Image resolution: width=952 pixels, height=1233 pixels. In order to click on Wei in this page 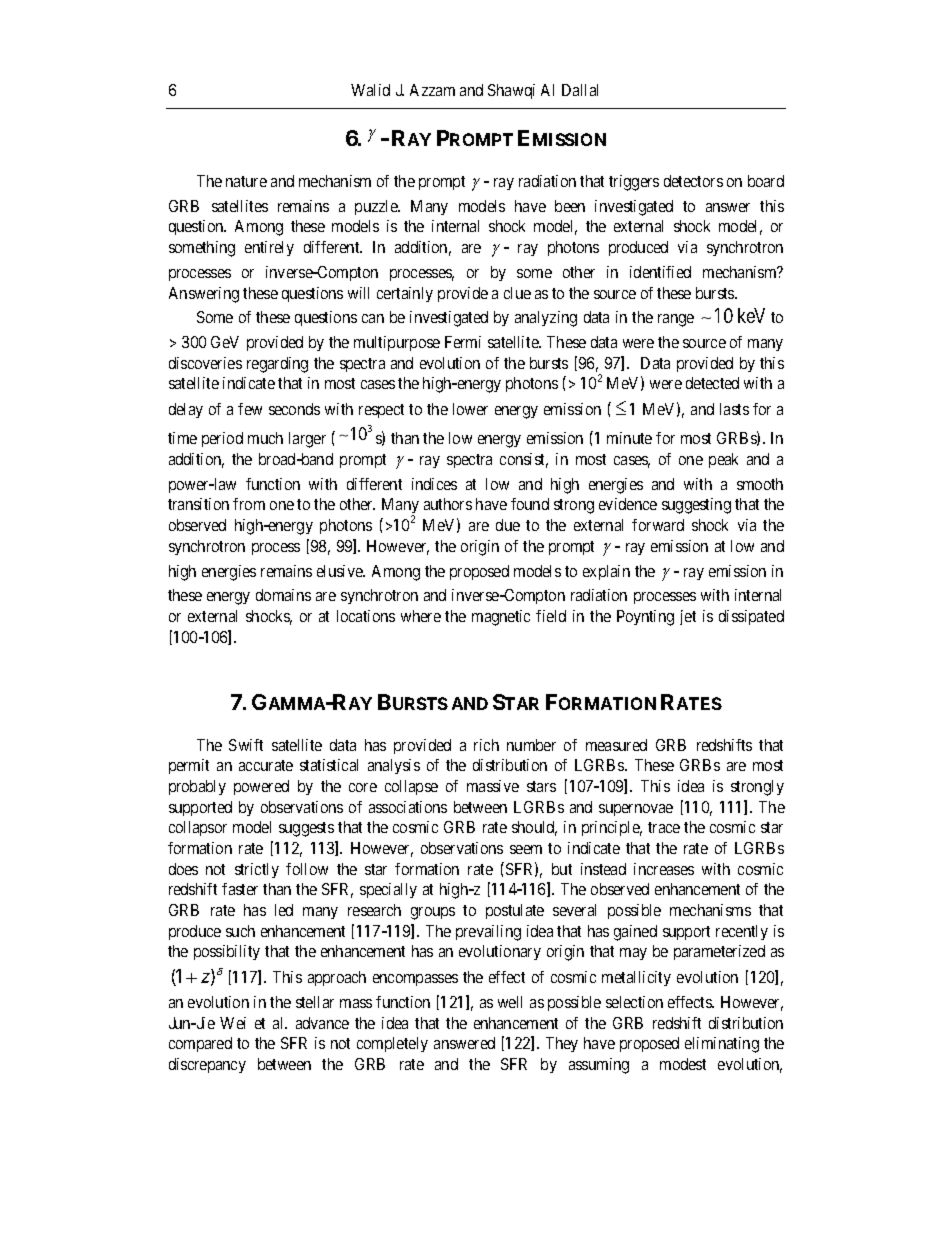, I will do `click(233, 1023)`.
